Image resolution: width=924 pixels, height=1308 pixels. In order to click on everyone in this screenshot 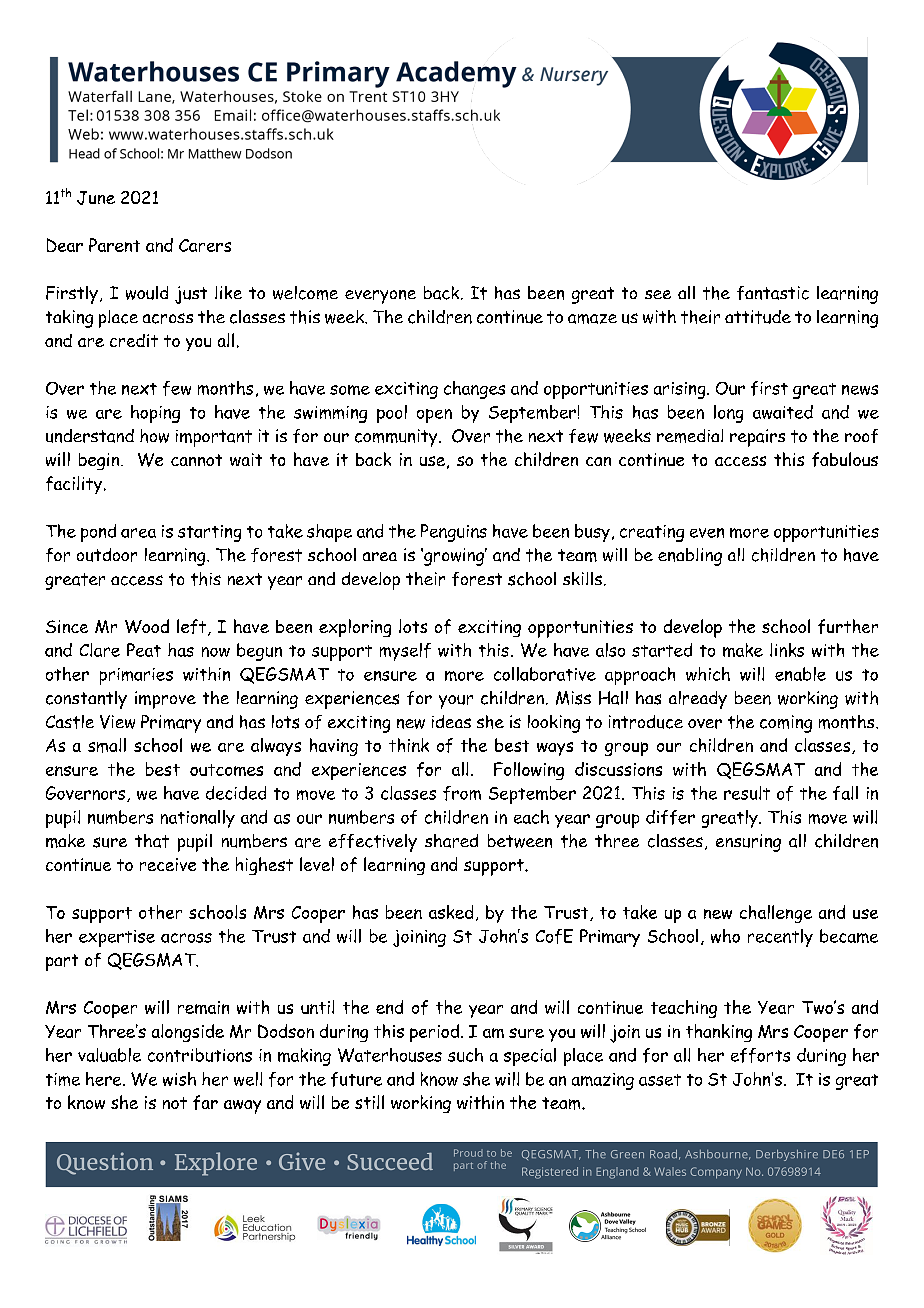, I will do `click(380, 297)`.
